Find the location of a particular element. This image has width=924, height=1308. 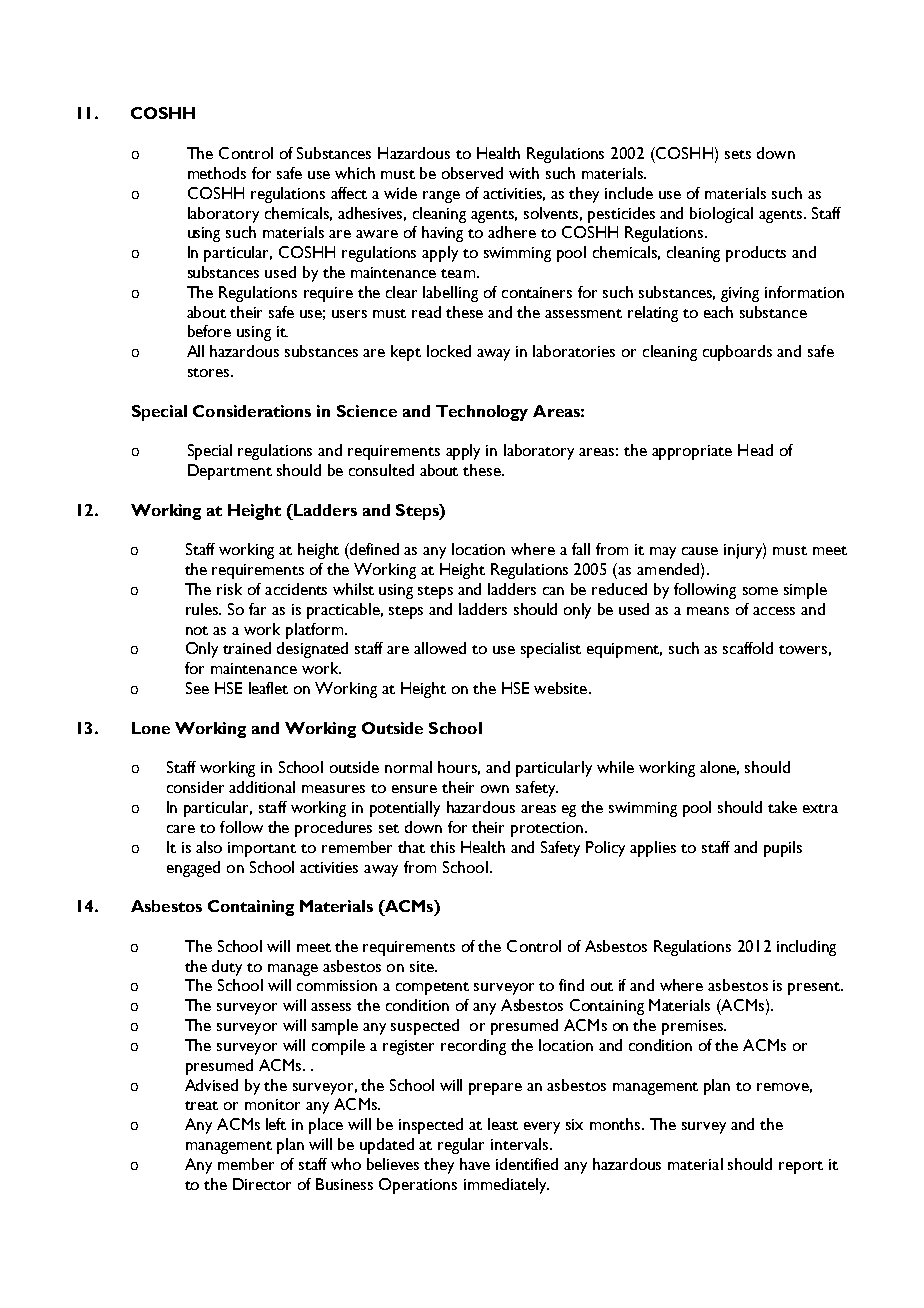

with is located at coordinates (524, 173).
